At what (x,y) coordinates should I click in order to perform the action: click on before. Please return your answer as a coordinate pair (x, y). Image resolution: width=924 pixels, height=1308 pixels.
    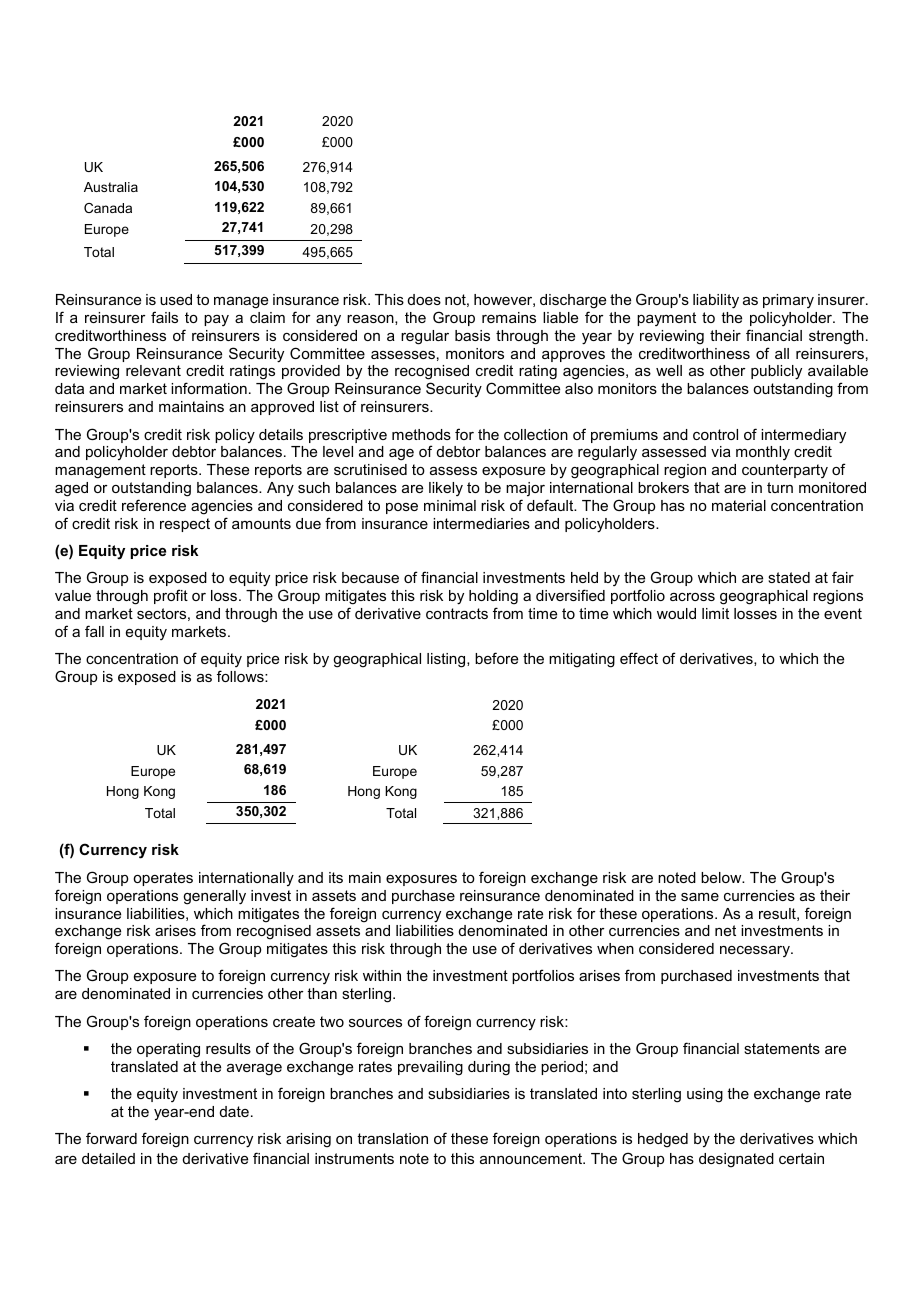
    Looking at the image, I should click on (496, 658).
